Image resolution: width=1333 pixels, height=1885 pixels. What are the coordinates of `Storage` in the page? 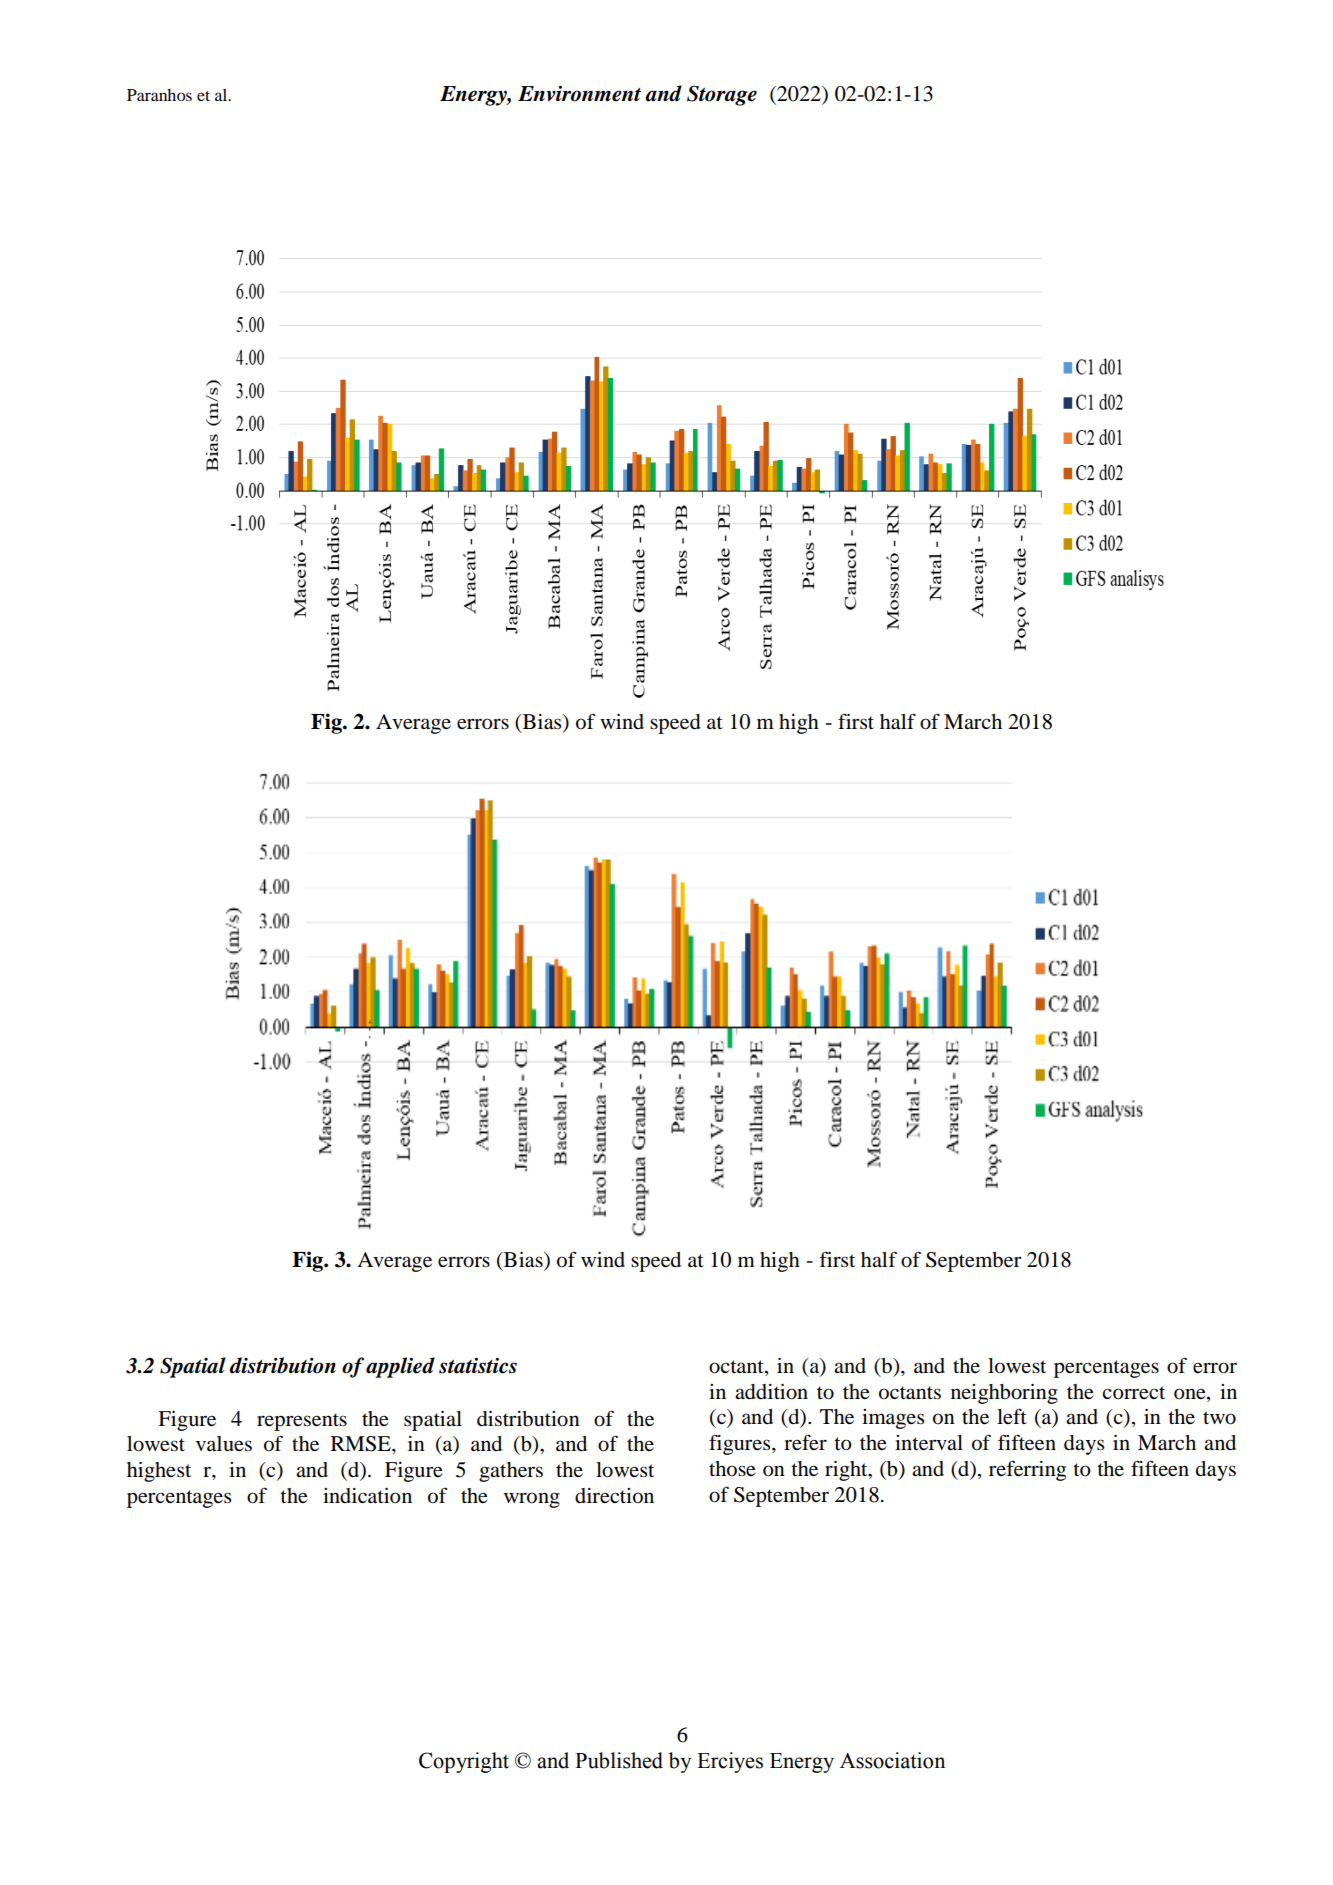 It's located at (722, 95).
